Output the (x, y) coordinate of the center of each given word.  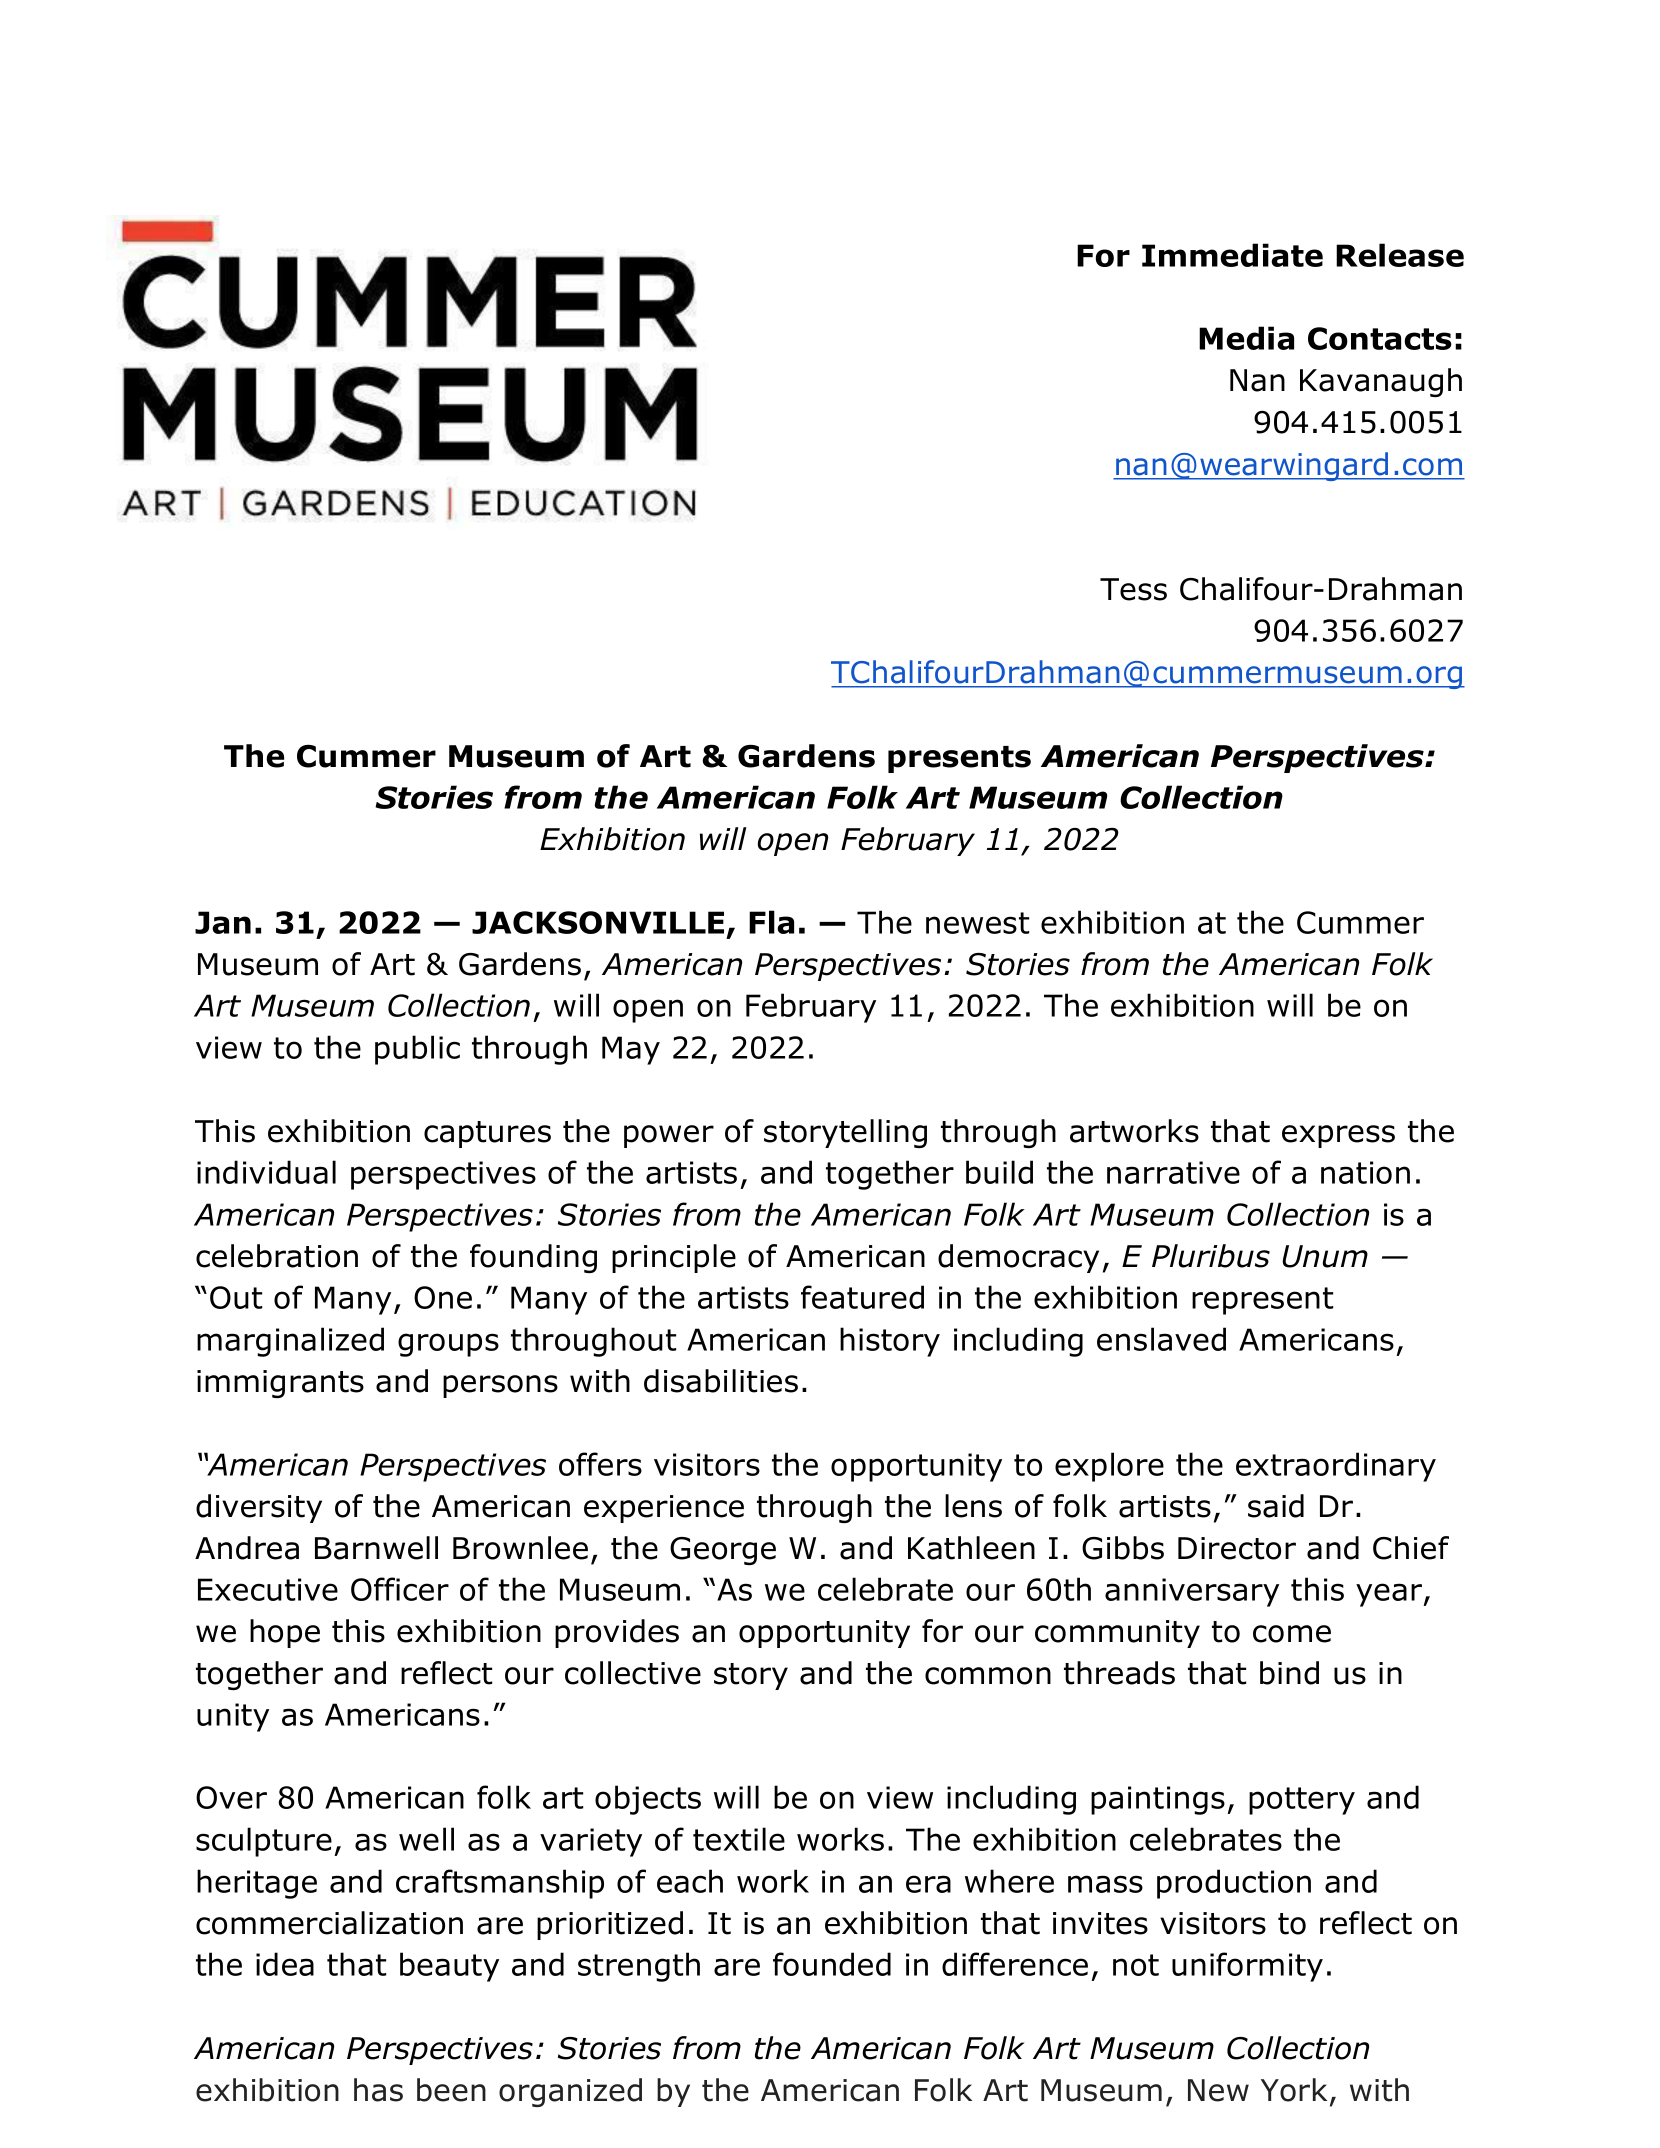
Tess (1133, 589)
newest (977, 923)
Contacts (1380, 338)
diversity (259, 1508)
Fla (771, 922)
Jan (223, 922)
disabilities (721, 1381)
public (417, 1050)
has (378, 2090)
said (1276, 1506)
